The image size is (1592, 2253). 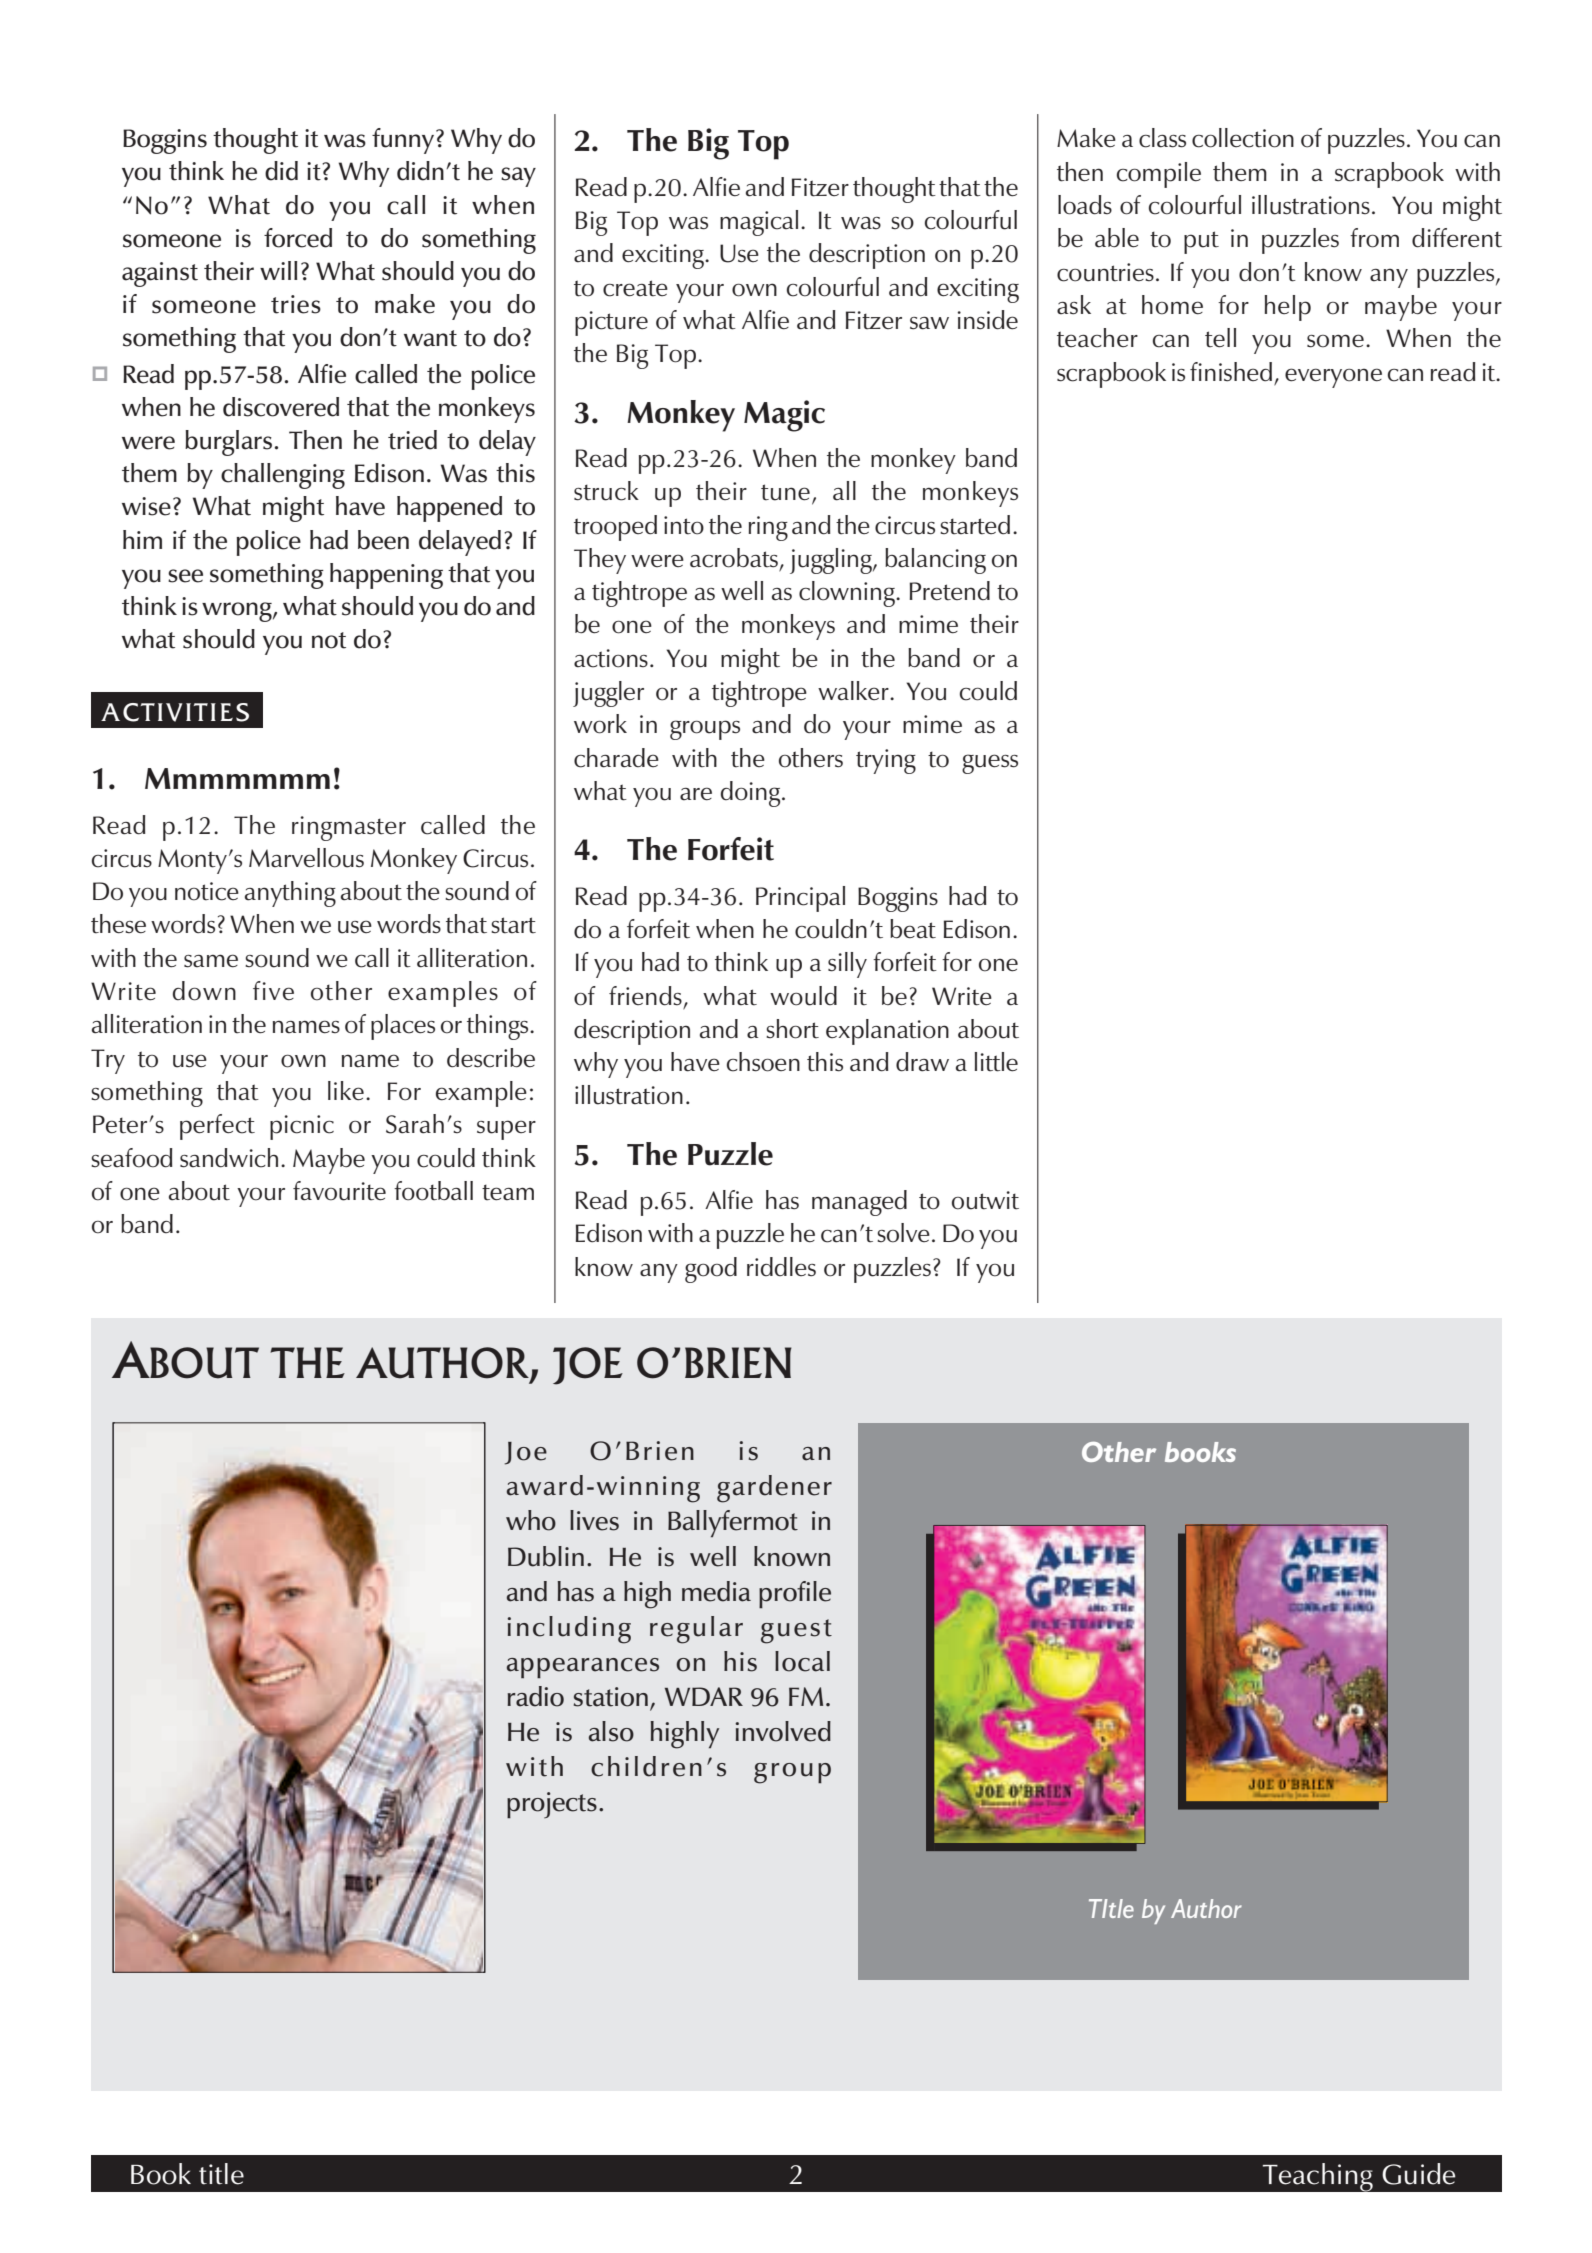 What do you see at coordinates (302, 1127) in the page?
I see `picnic` at bounding box center [302, 1127].
